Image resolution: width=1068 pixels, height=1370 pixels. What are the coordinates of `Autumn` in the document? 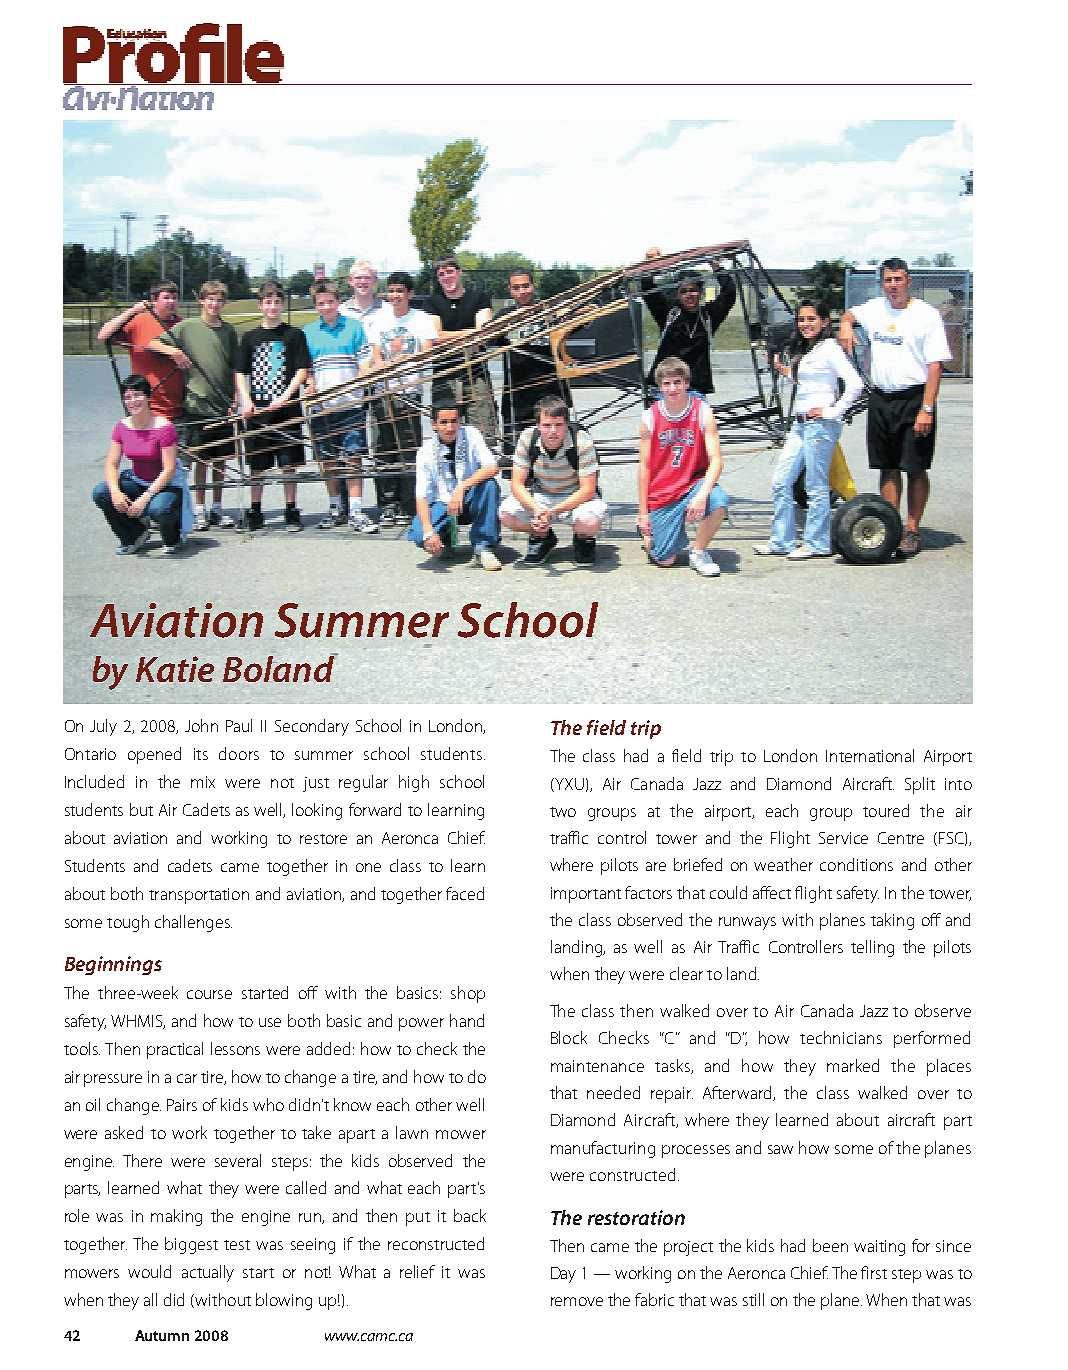 It's located at (162, 1335).
